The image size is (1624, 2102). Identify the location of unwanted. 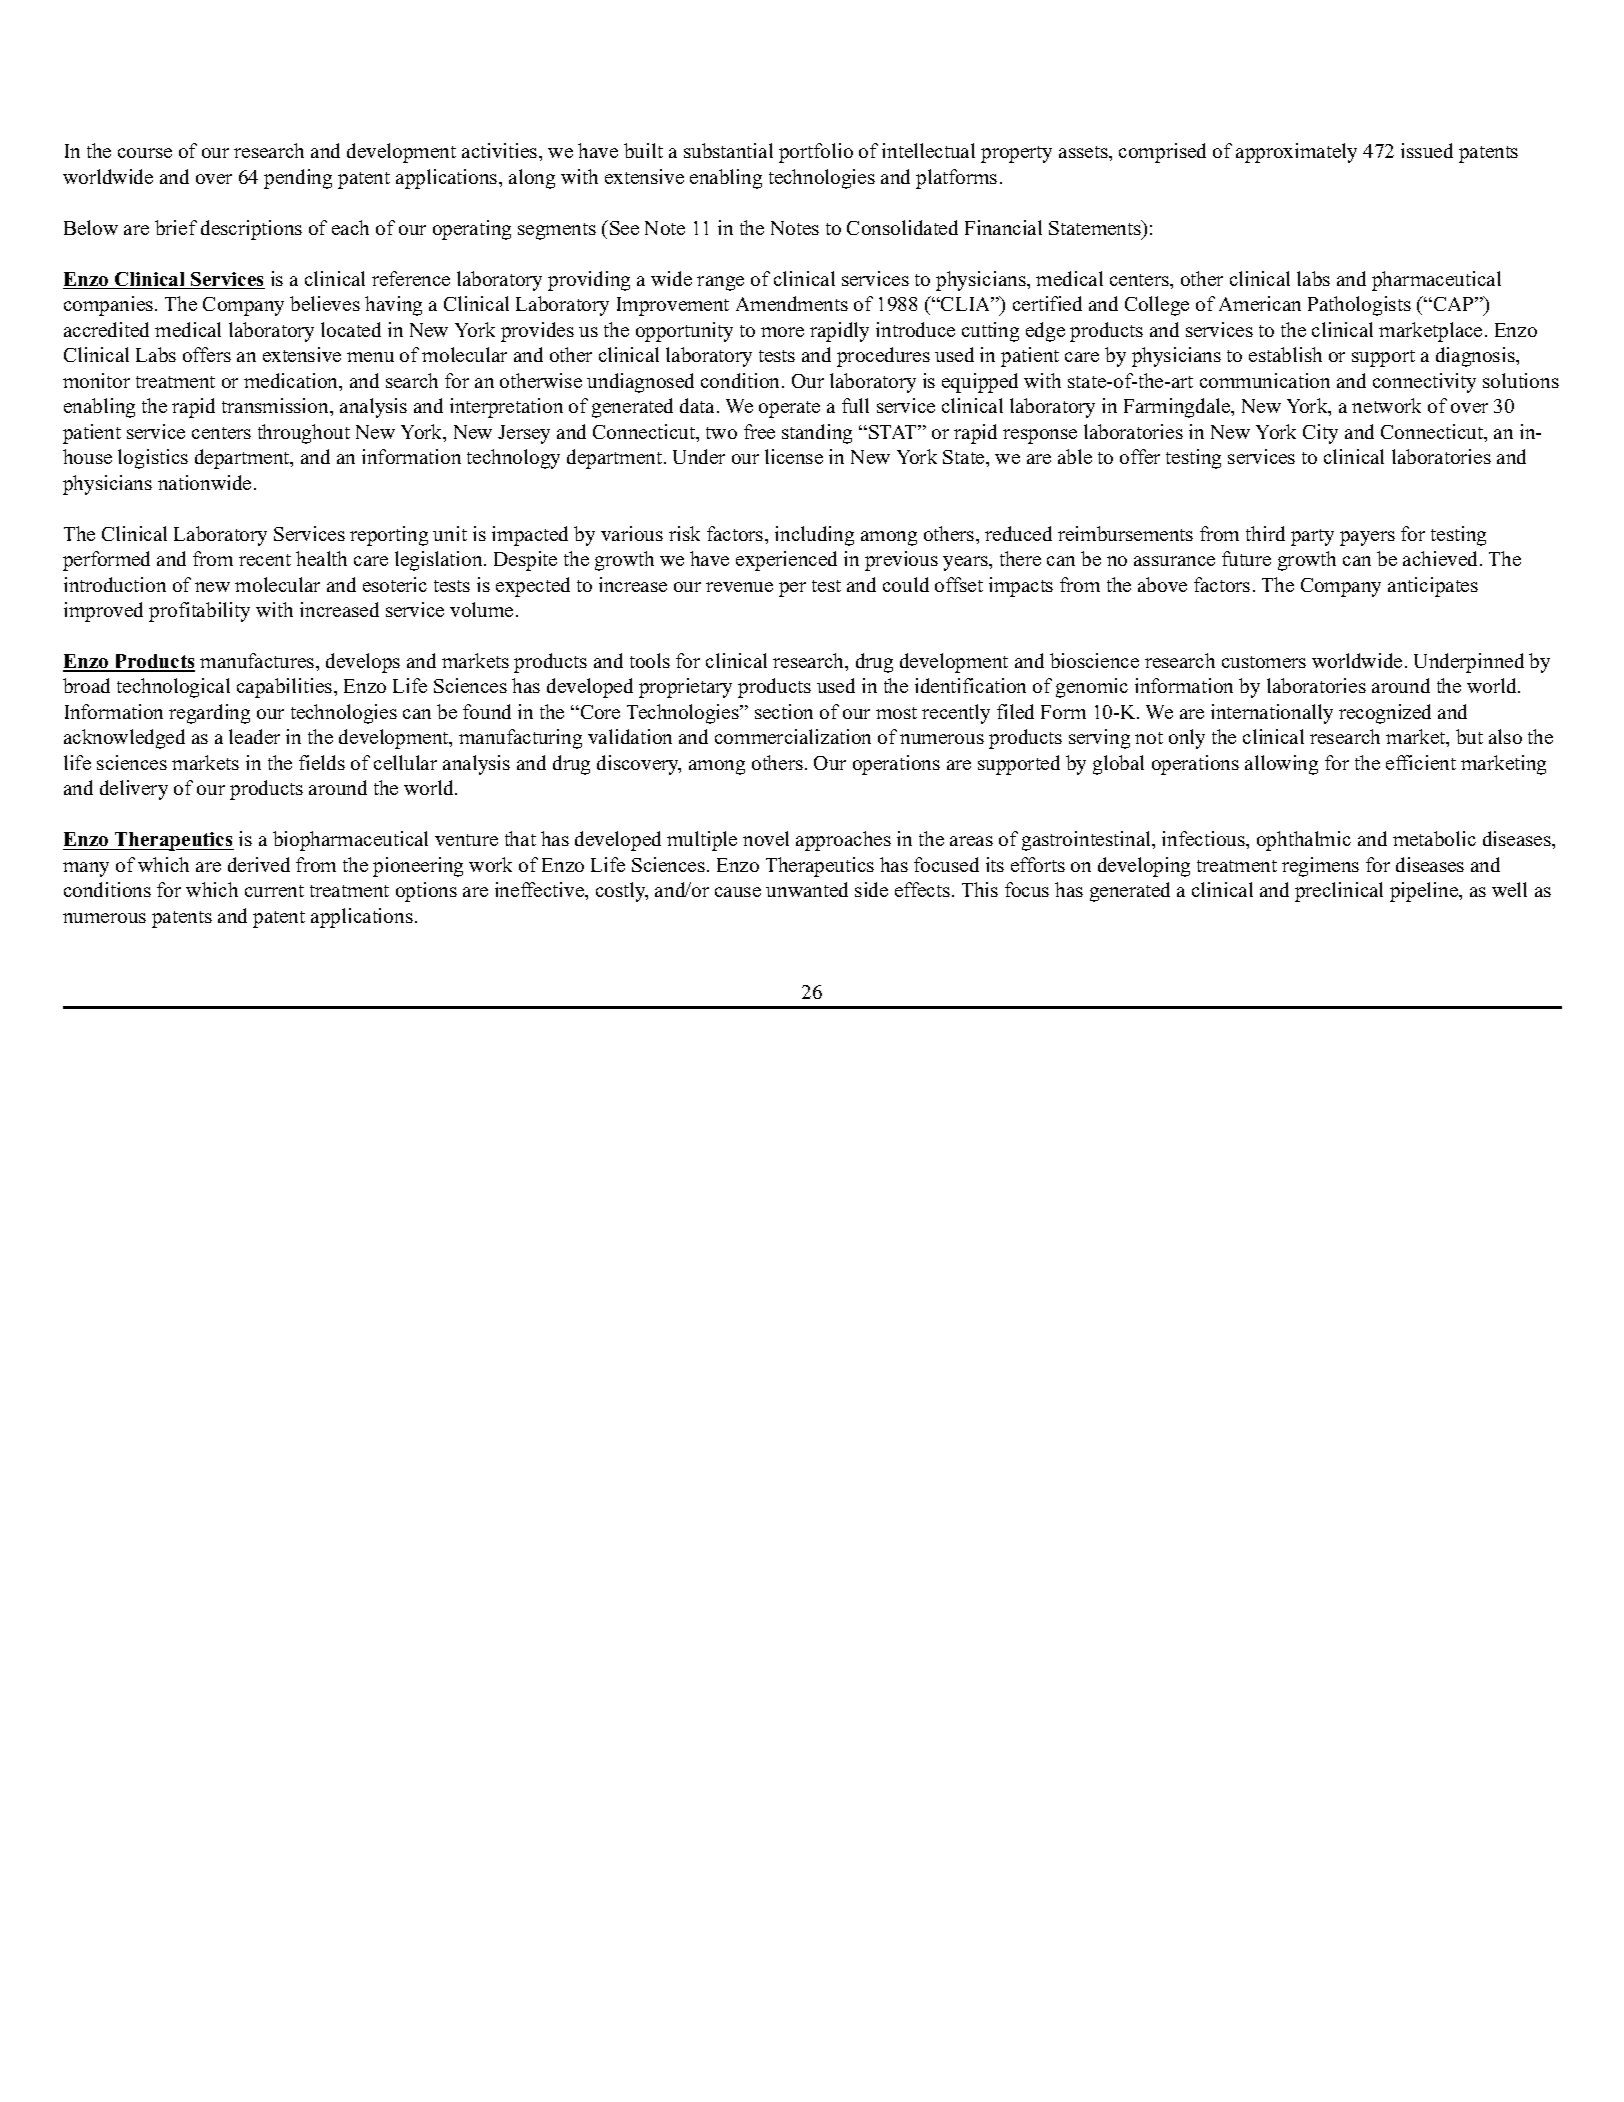
(807, 889).
